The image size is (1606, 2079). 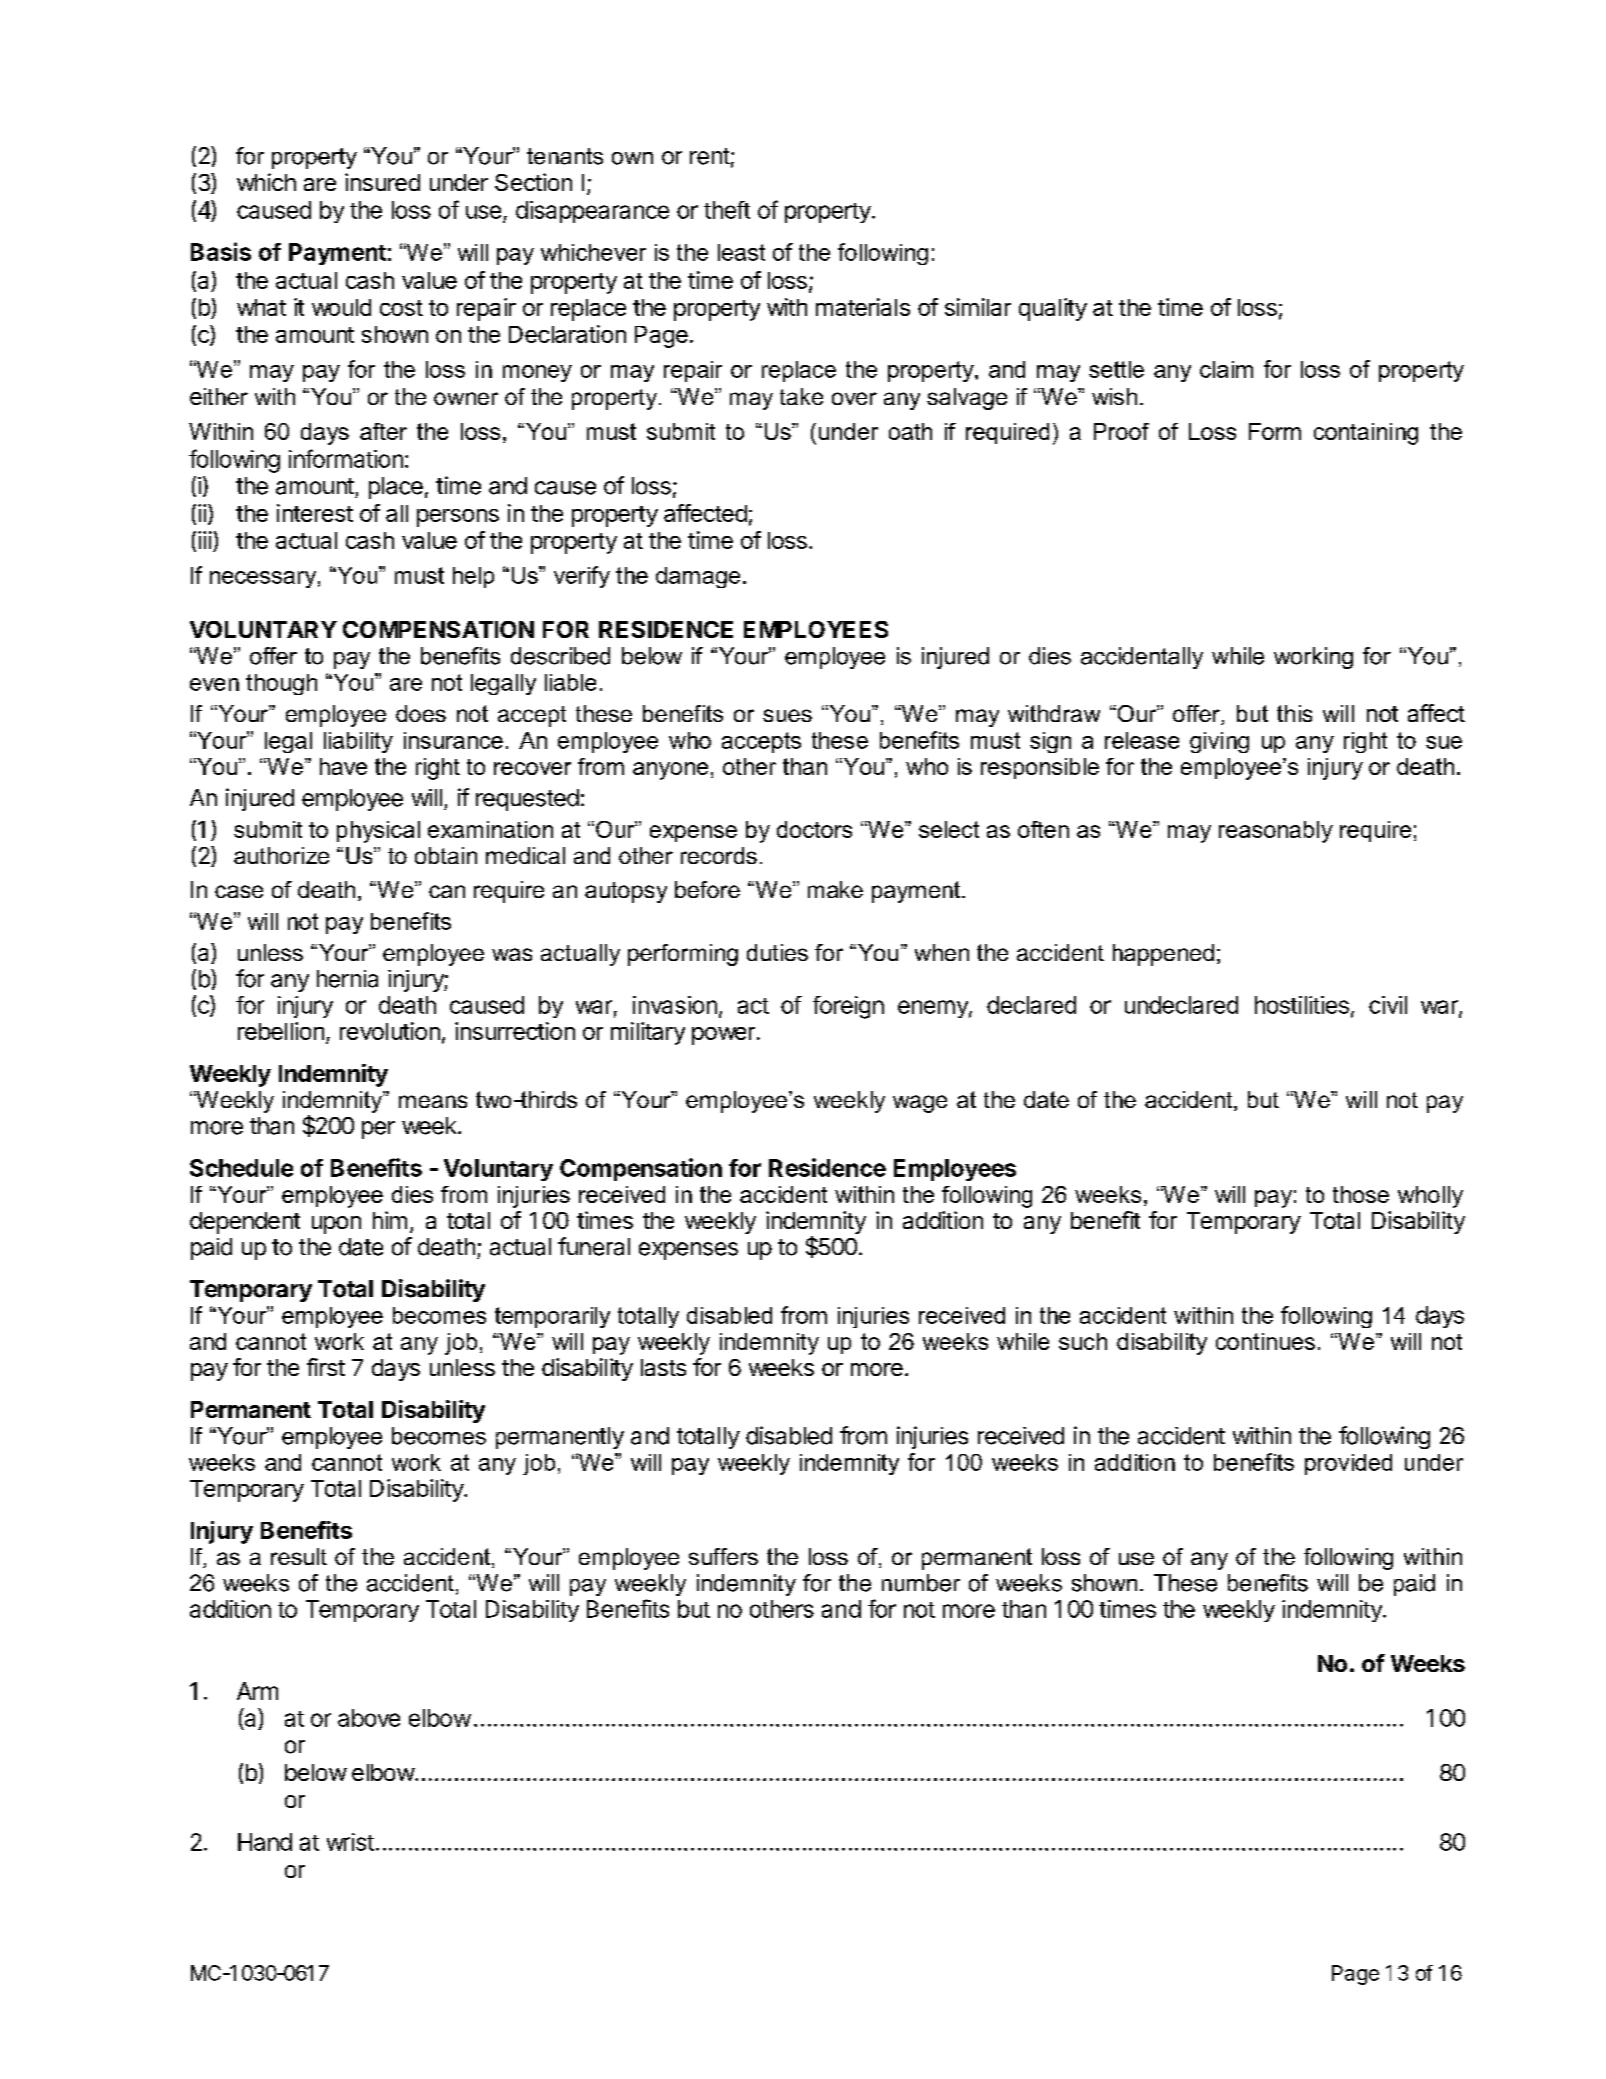 What do you see at coordinates (727, 210) in the screenshot?
I see `theft` at bounding box center [727, 210].
